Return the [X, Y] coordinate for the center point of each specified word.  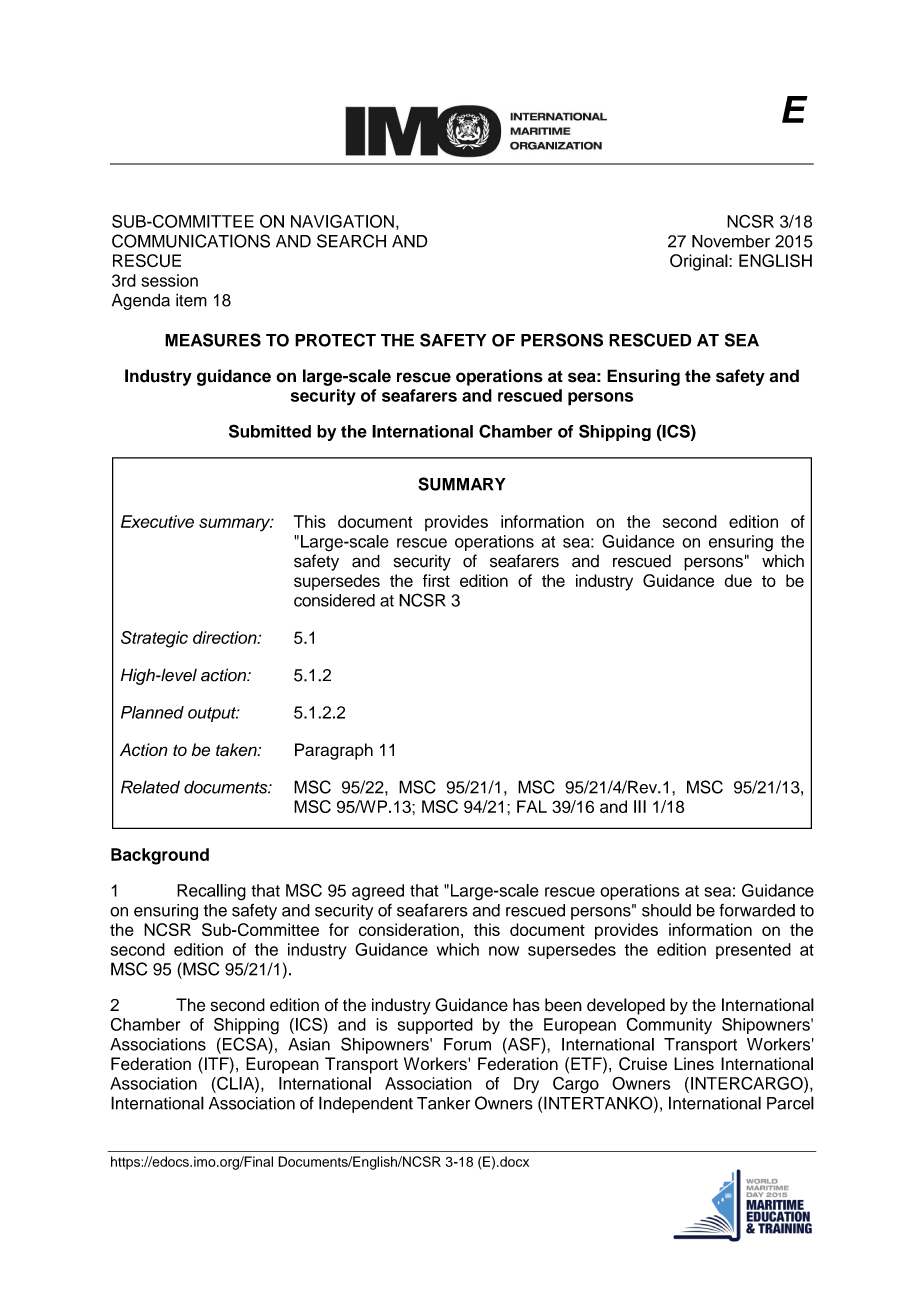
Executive [157, 521]
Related [150, 787]
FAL [532, 806]
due [738, 580]
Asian [309, 1044]
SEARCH [351, 241]
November [731, 241]
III [640, 806]
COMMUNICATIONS [191, 241]
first [436, 580]
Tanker [443, 1103]
